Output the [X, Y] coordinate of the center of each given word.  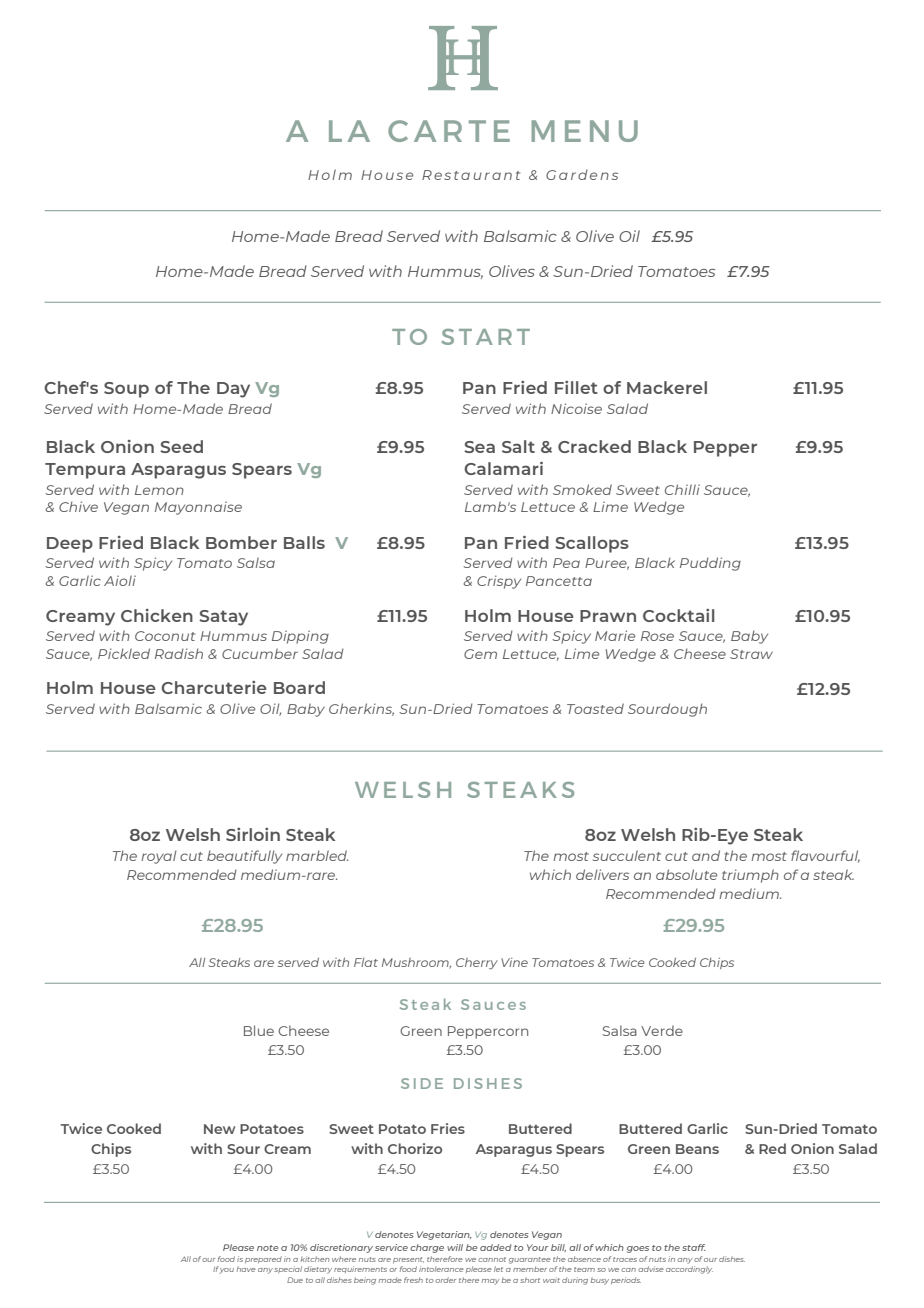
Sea [479, 447]
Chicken [157, 615]
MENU [584, 131]
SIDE [422, 1083]
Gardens [582, 174]
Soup [126, 390]
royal [158, 857]
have [246, 1269]
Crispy [499, 582]
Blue [259, 1030]
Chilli [682, 489]
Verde [662, 1030]
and [706, 855]
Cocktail [679, 615]
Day [233, 390]
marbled [317, 855]
